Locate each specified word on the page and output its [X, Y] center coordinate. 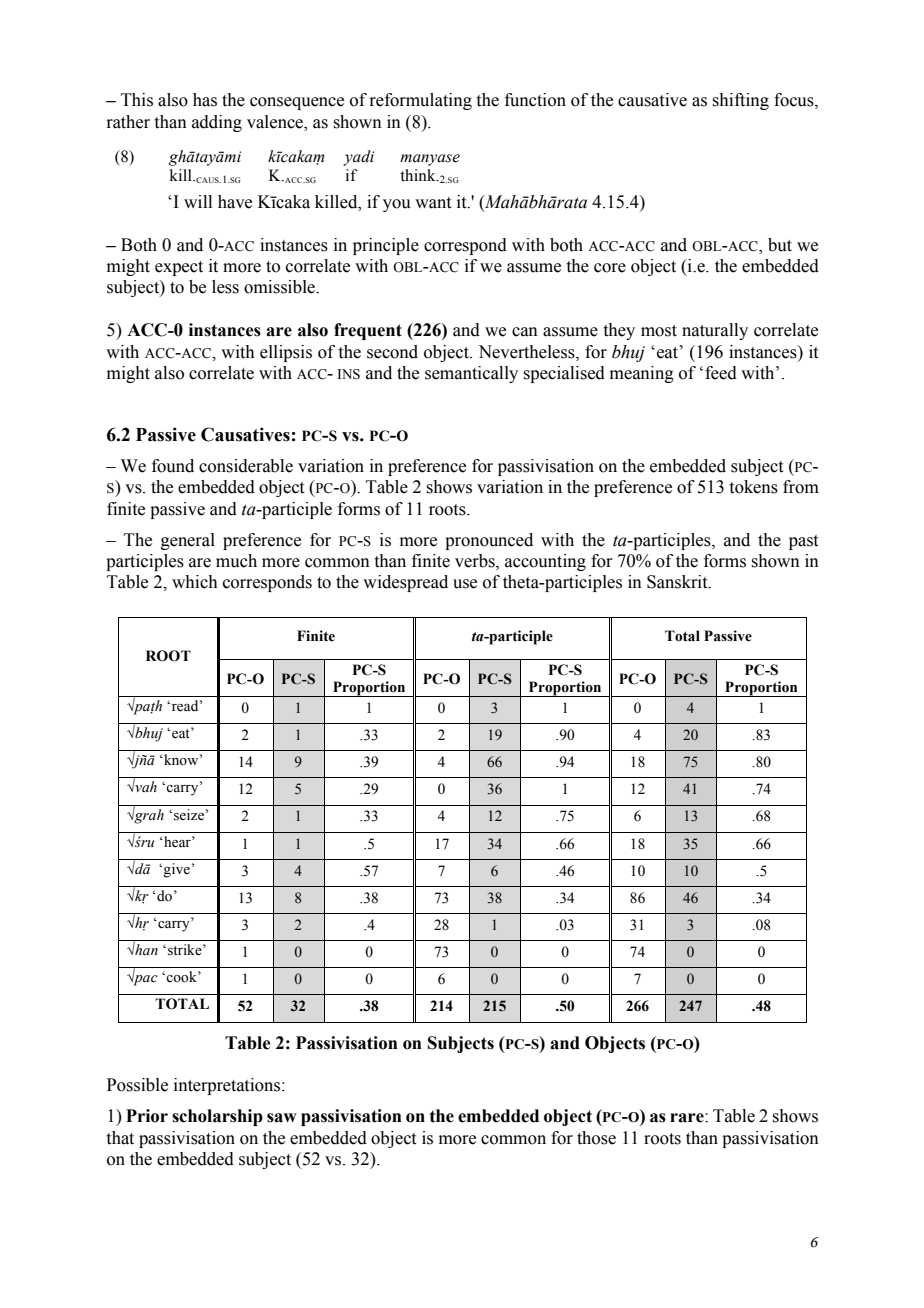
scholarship [217, 1117]
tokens [754, 487]
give [176, 870]
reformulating [420, 101]
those [596, 1138]
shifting [740, 101]
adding [217, 123]
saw [282, 1118]
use [465, 584]
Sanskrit [678, 582]
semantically [471, 374]
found [173, 466]
